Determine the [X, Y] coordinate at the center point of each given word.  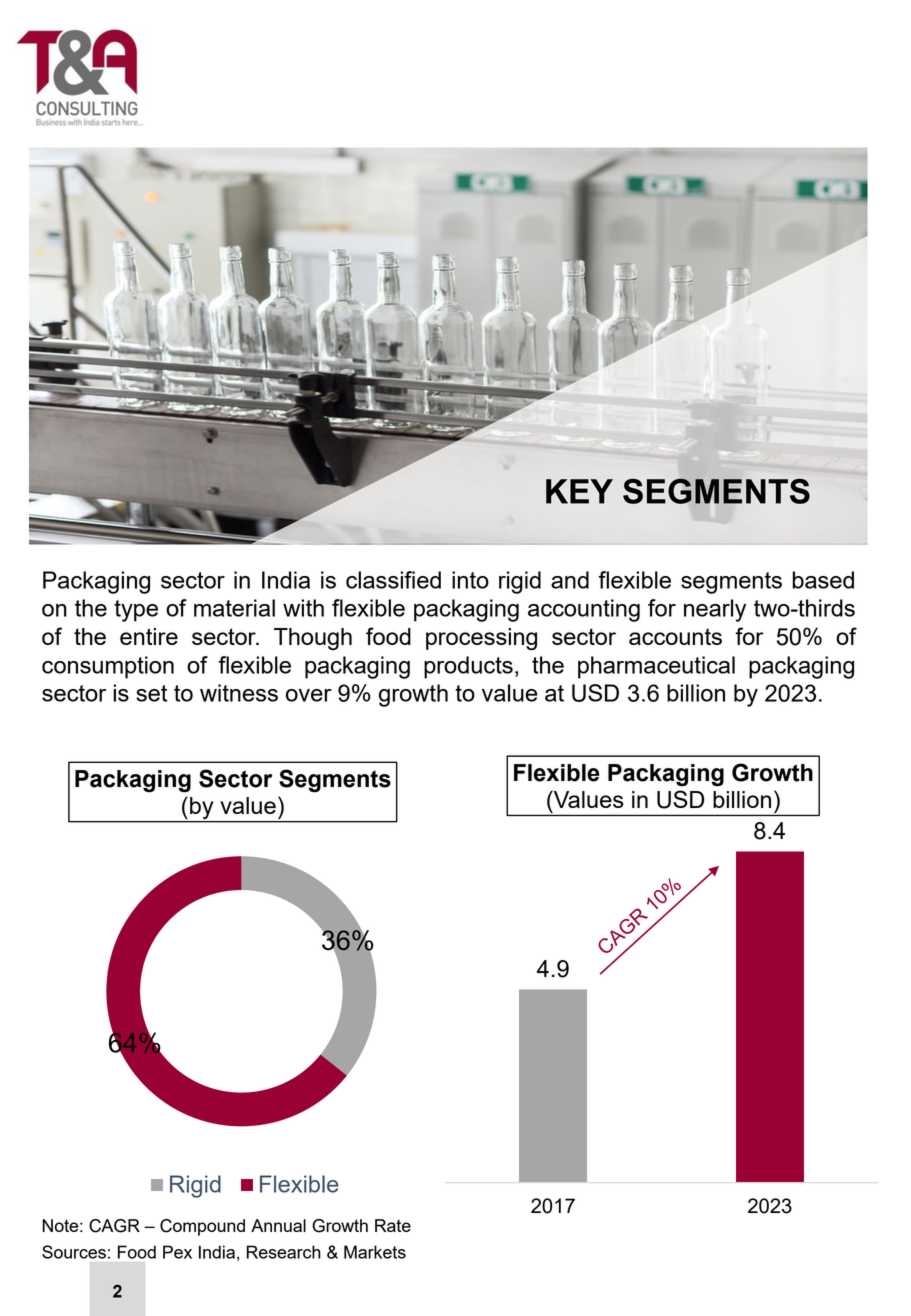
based [823, 580]
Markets [375, 1252]
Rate [393, 1225]
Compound [202, 1227]
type [136, 611]
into [470, 580]
